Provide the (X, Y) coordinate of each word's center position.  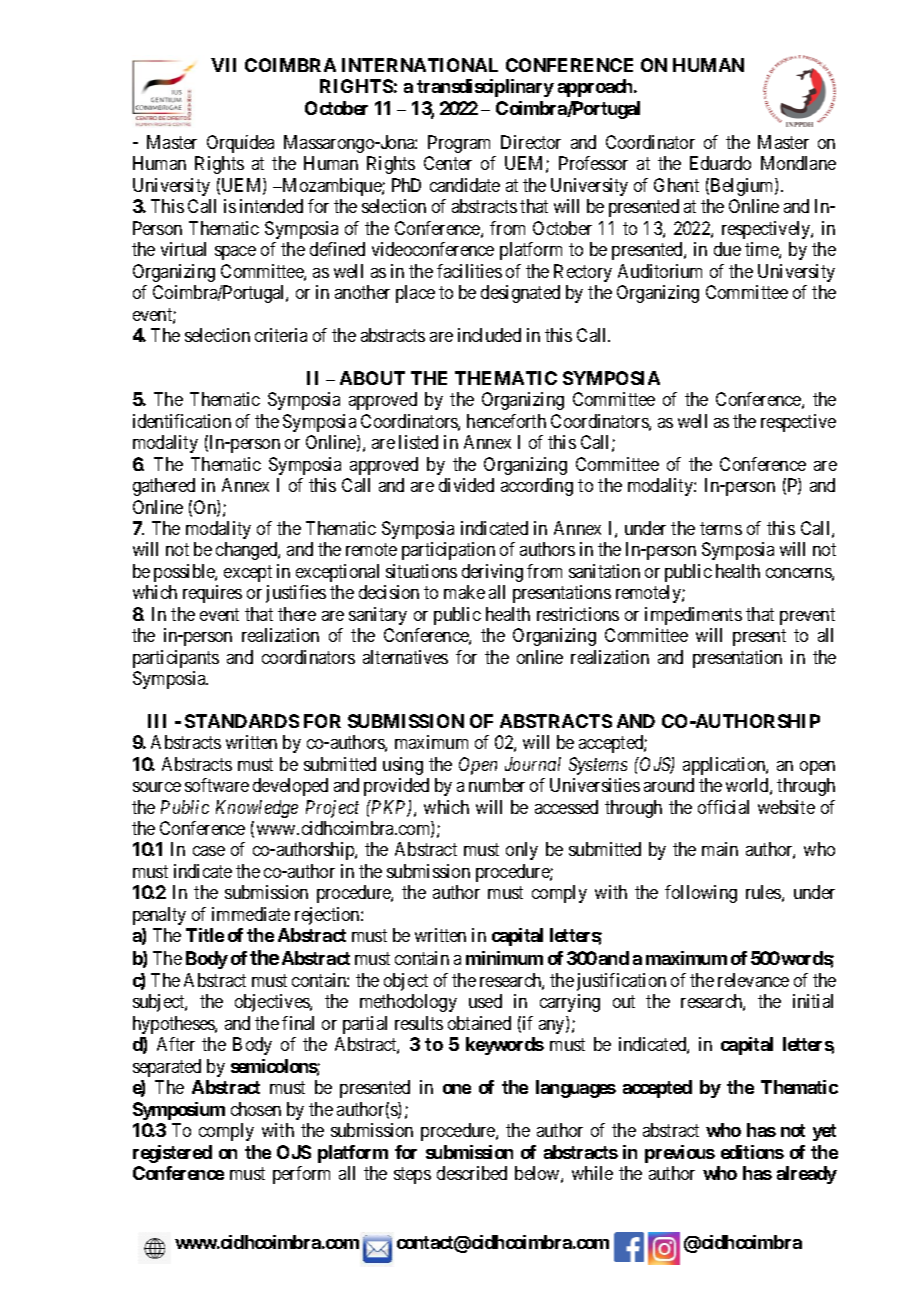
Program (459, 144)
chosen (256, 1109)
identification (182, 421)
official (723, 807)
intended (271, 206)
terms (721, 528)
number (497, 785)
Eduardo (720, 163)
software (217, 785)
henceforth (506, 421)
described (472, 1173)
